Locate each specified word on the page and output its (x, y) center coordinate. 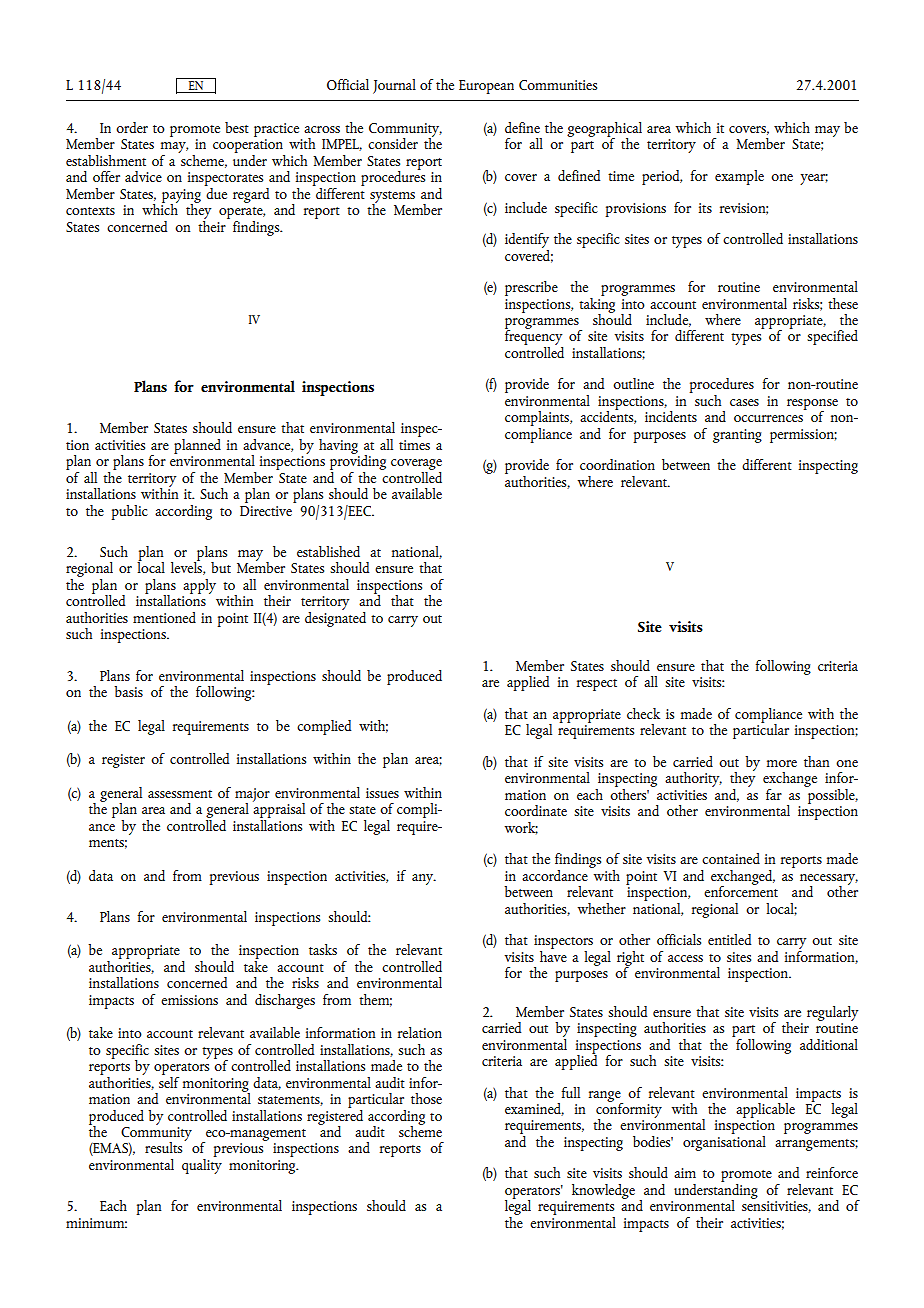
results (165, 1146)
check (643, 713)
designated (335, 618)
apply (199, 586)
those (426, 1098)
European (486, 87)
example (739, 177)
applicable (765, 1110)
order (132, 127)
